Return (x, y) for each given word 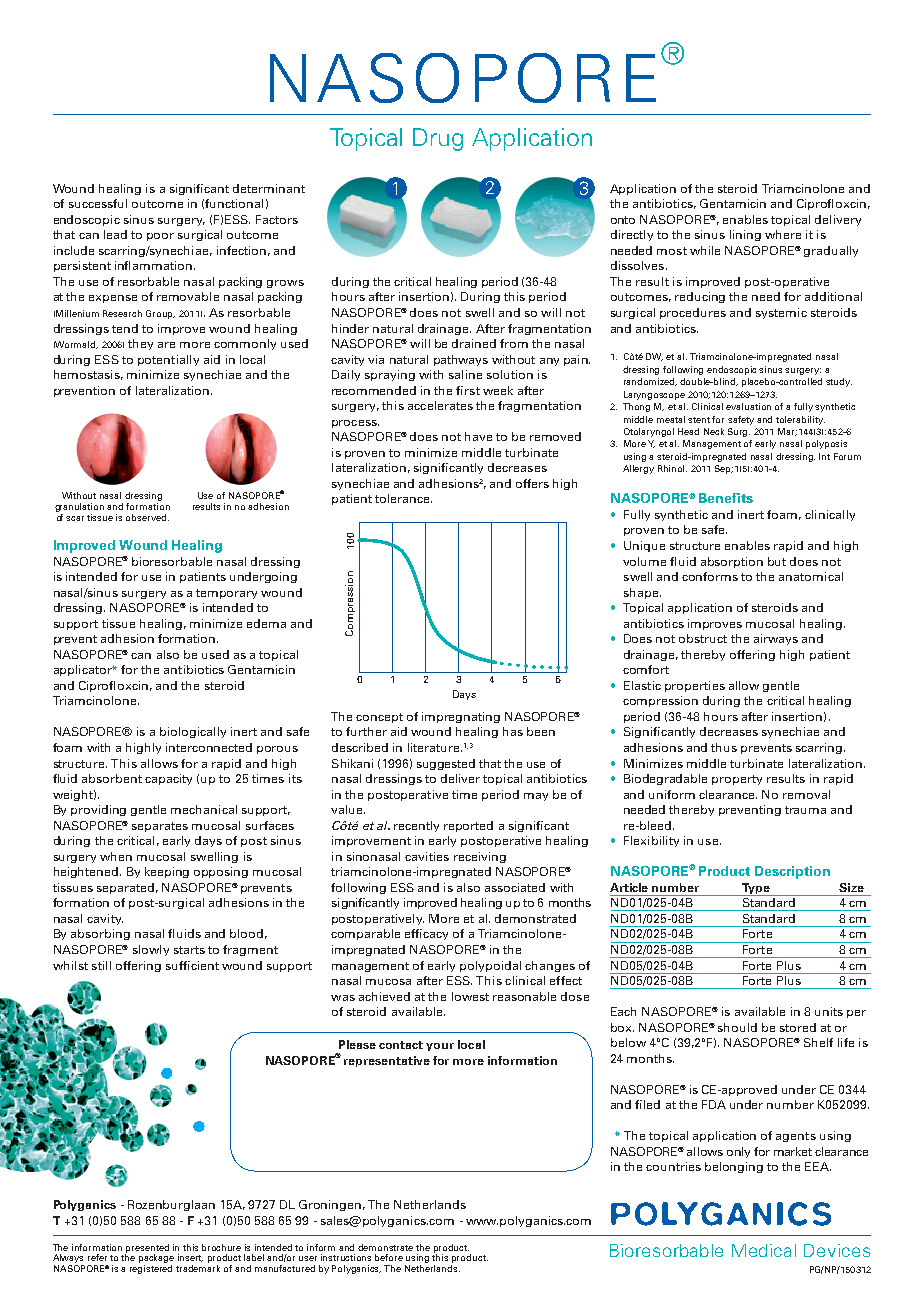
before (389, 1257)
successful (98, 203)
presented (147, 1249)
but (777, 561)
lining (745, 235)
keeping (167, 872)
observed (147, 517)
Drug (438, 139)
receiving (480, 857)
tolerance (403, 498)
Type (756, 889)
